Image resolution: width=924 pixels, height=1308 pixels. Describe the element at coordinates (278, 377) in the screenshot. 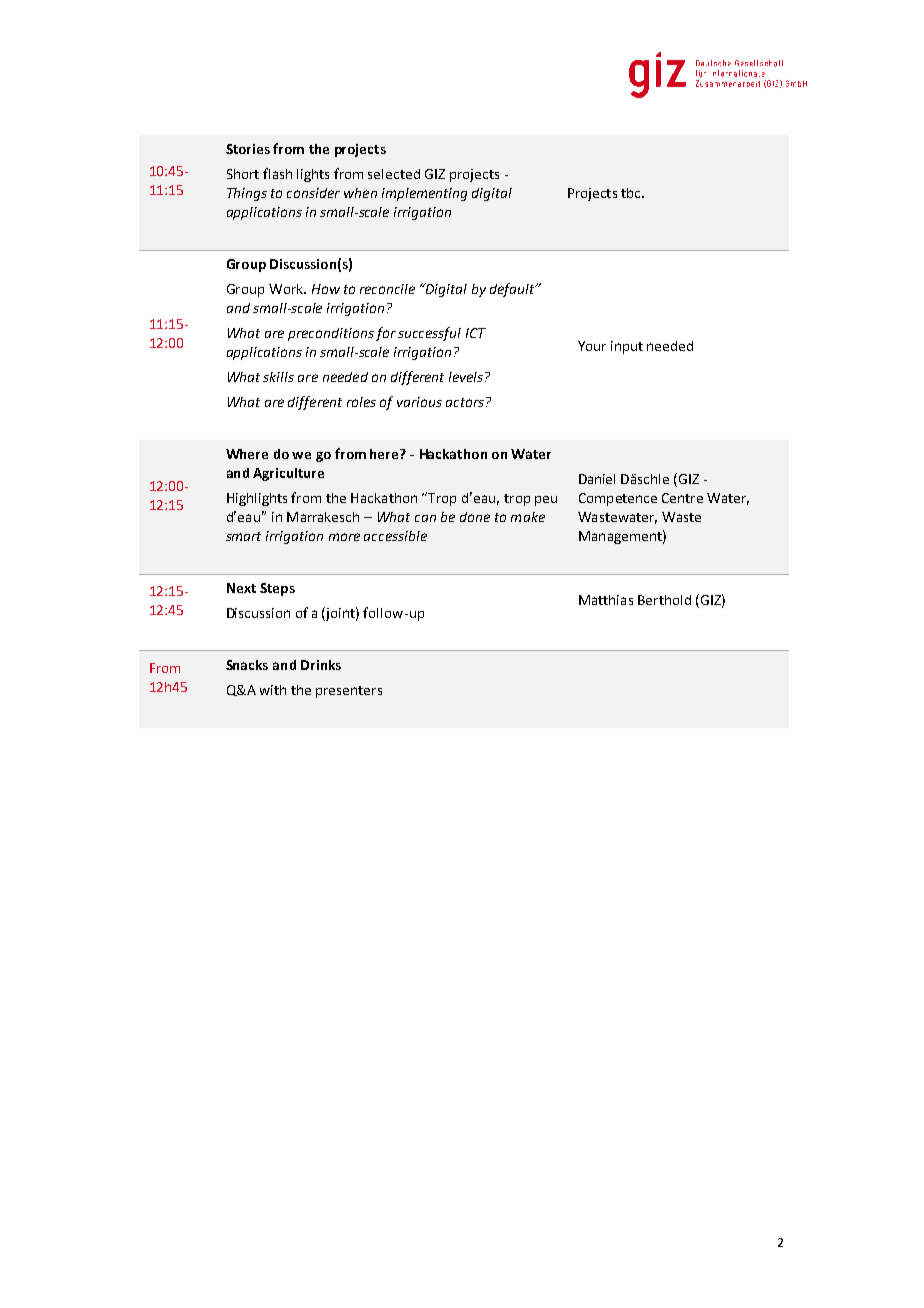

I see `skills` at that location.
